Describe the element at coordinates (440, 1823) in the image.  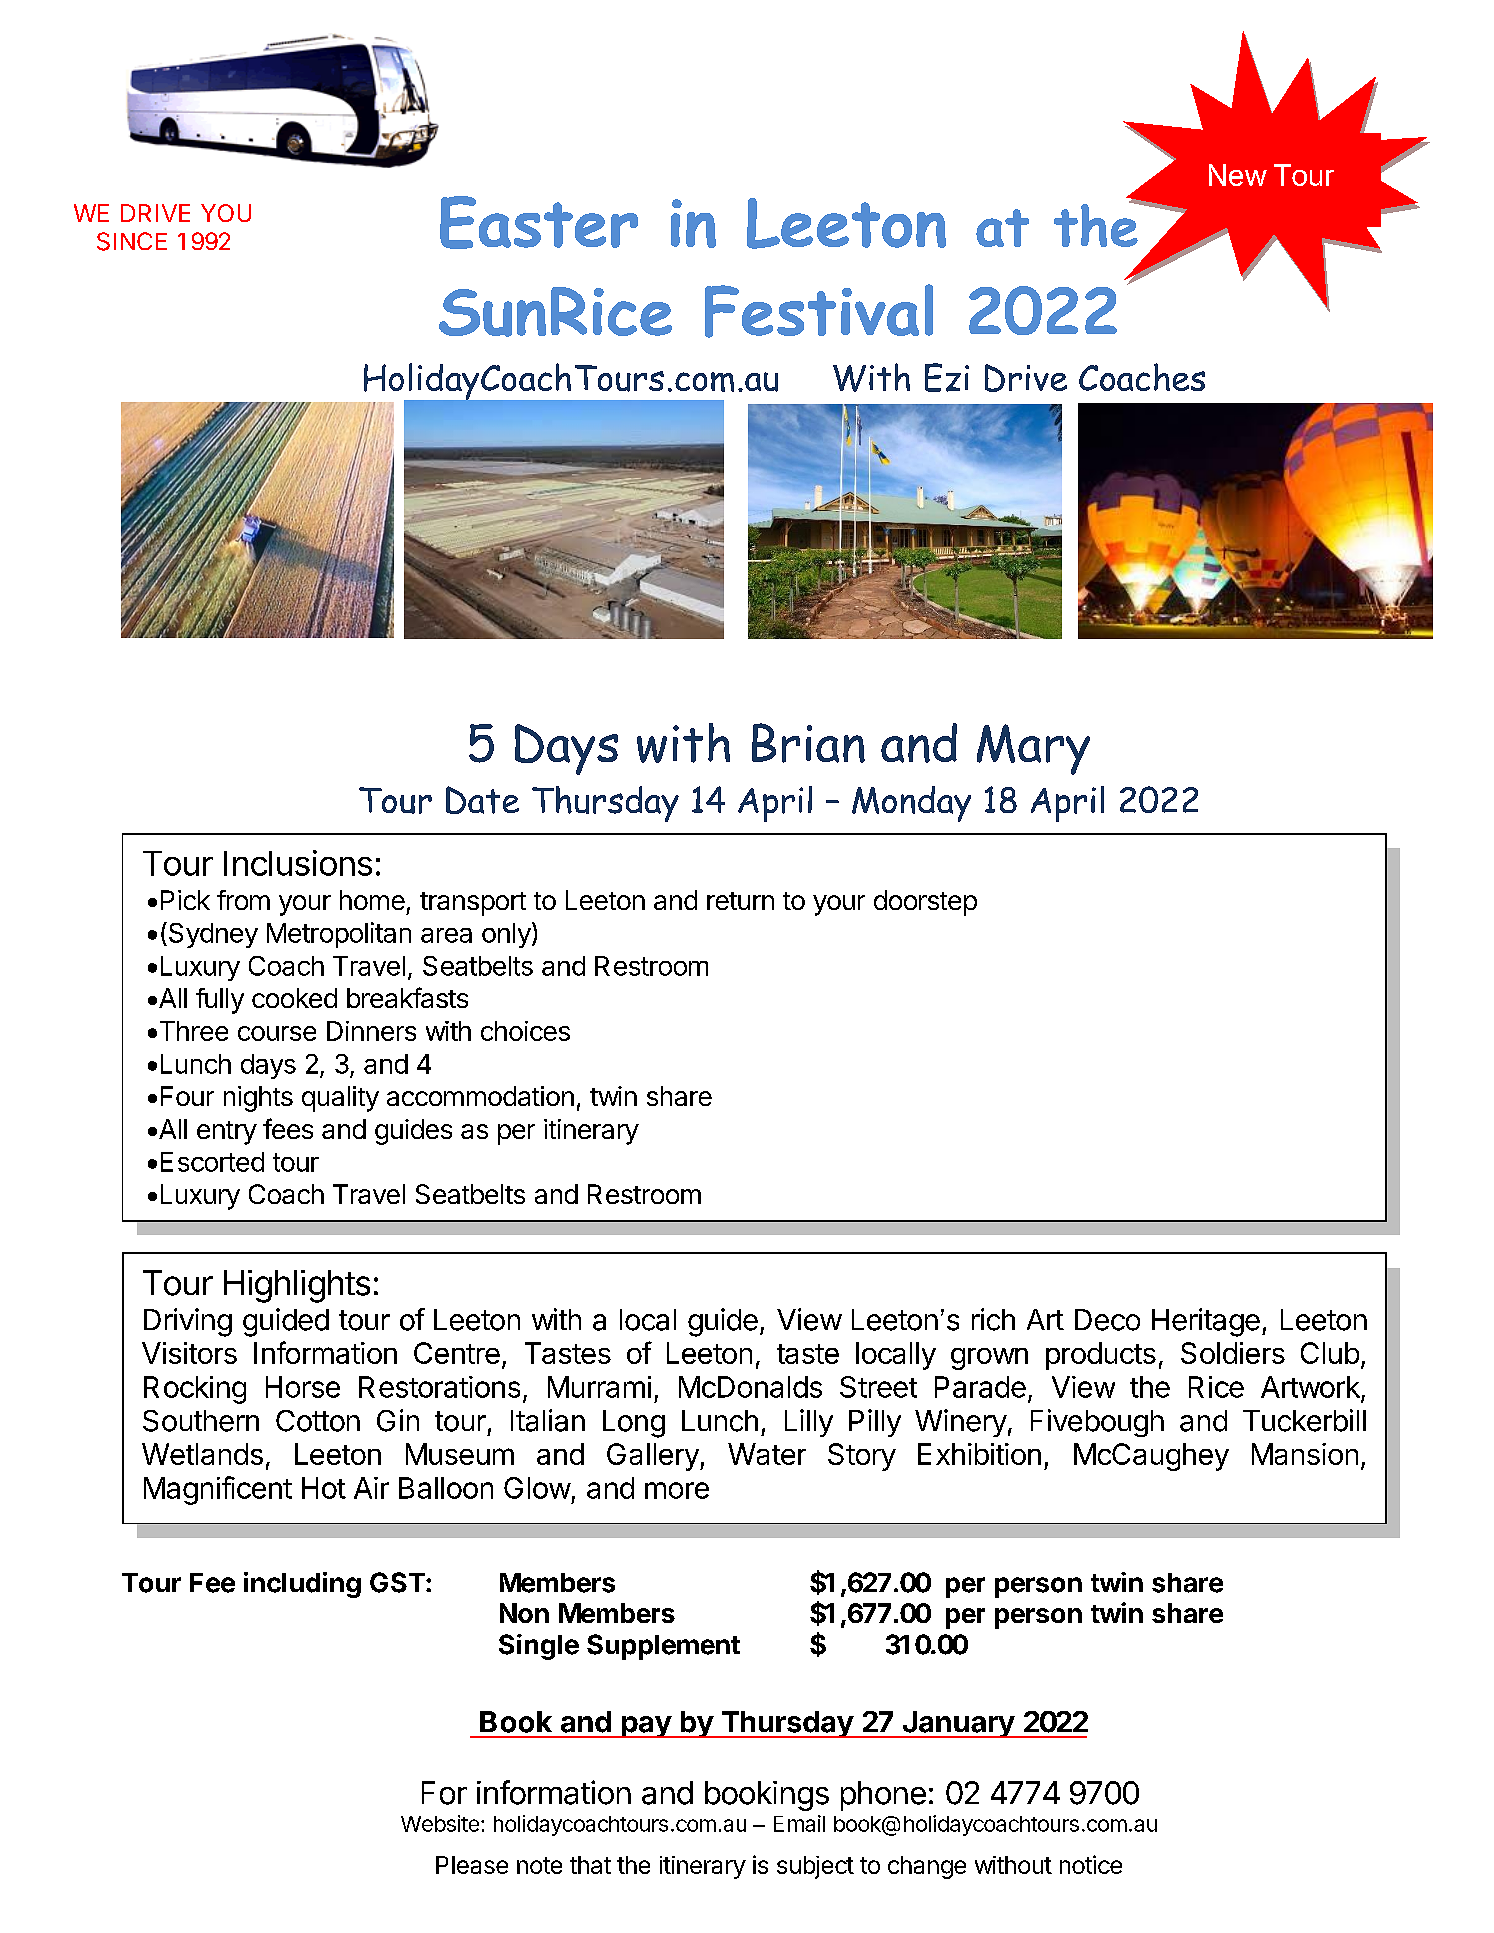
I see `Website` at that location.
